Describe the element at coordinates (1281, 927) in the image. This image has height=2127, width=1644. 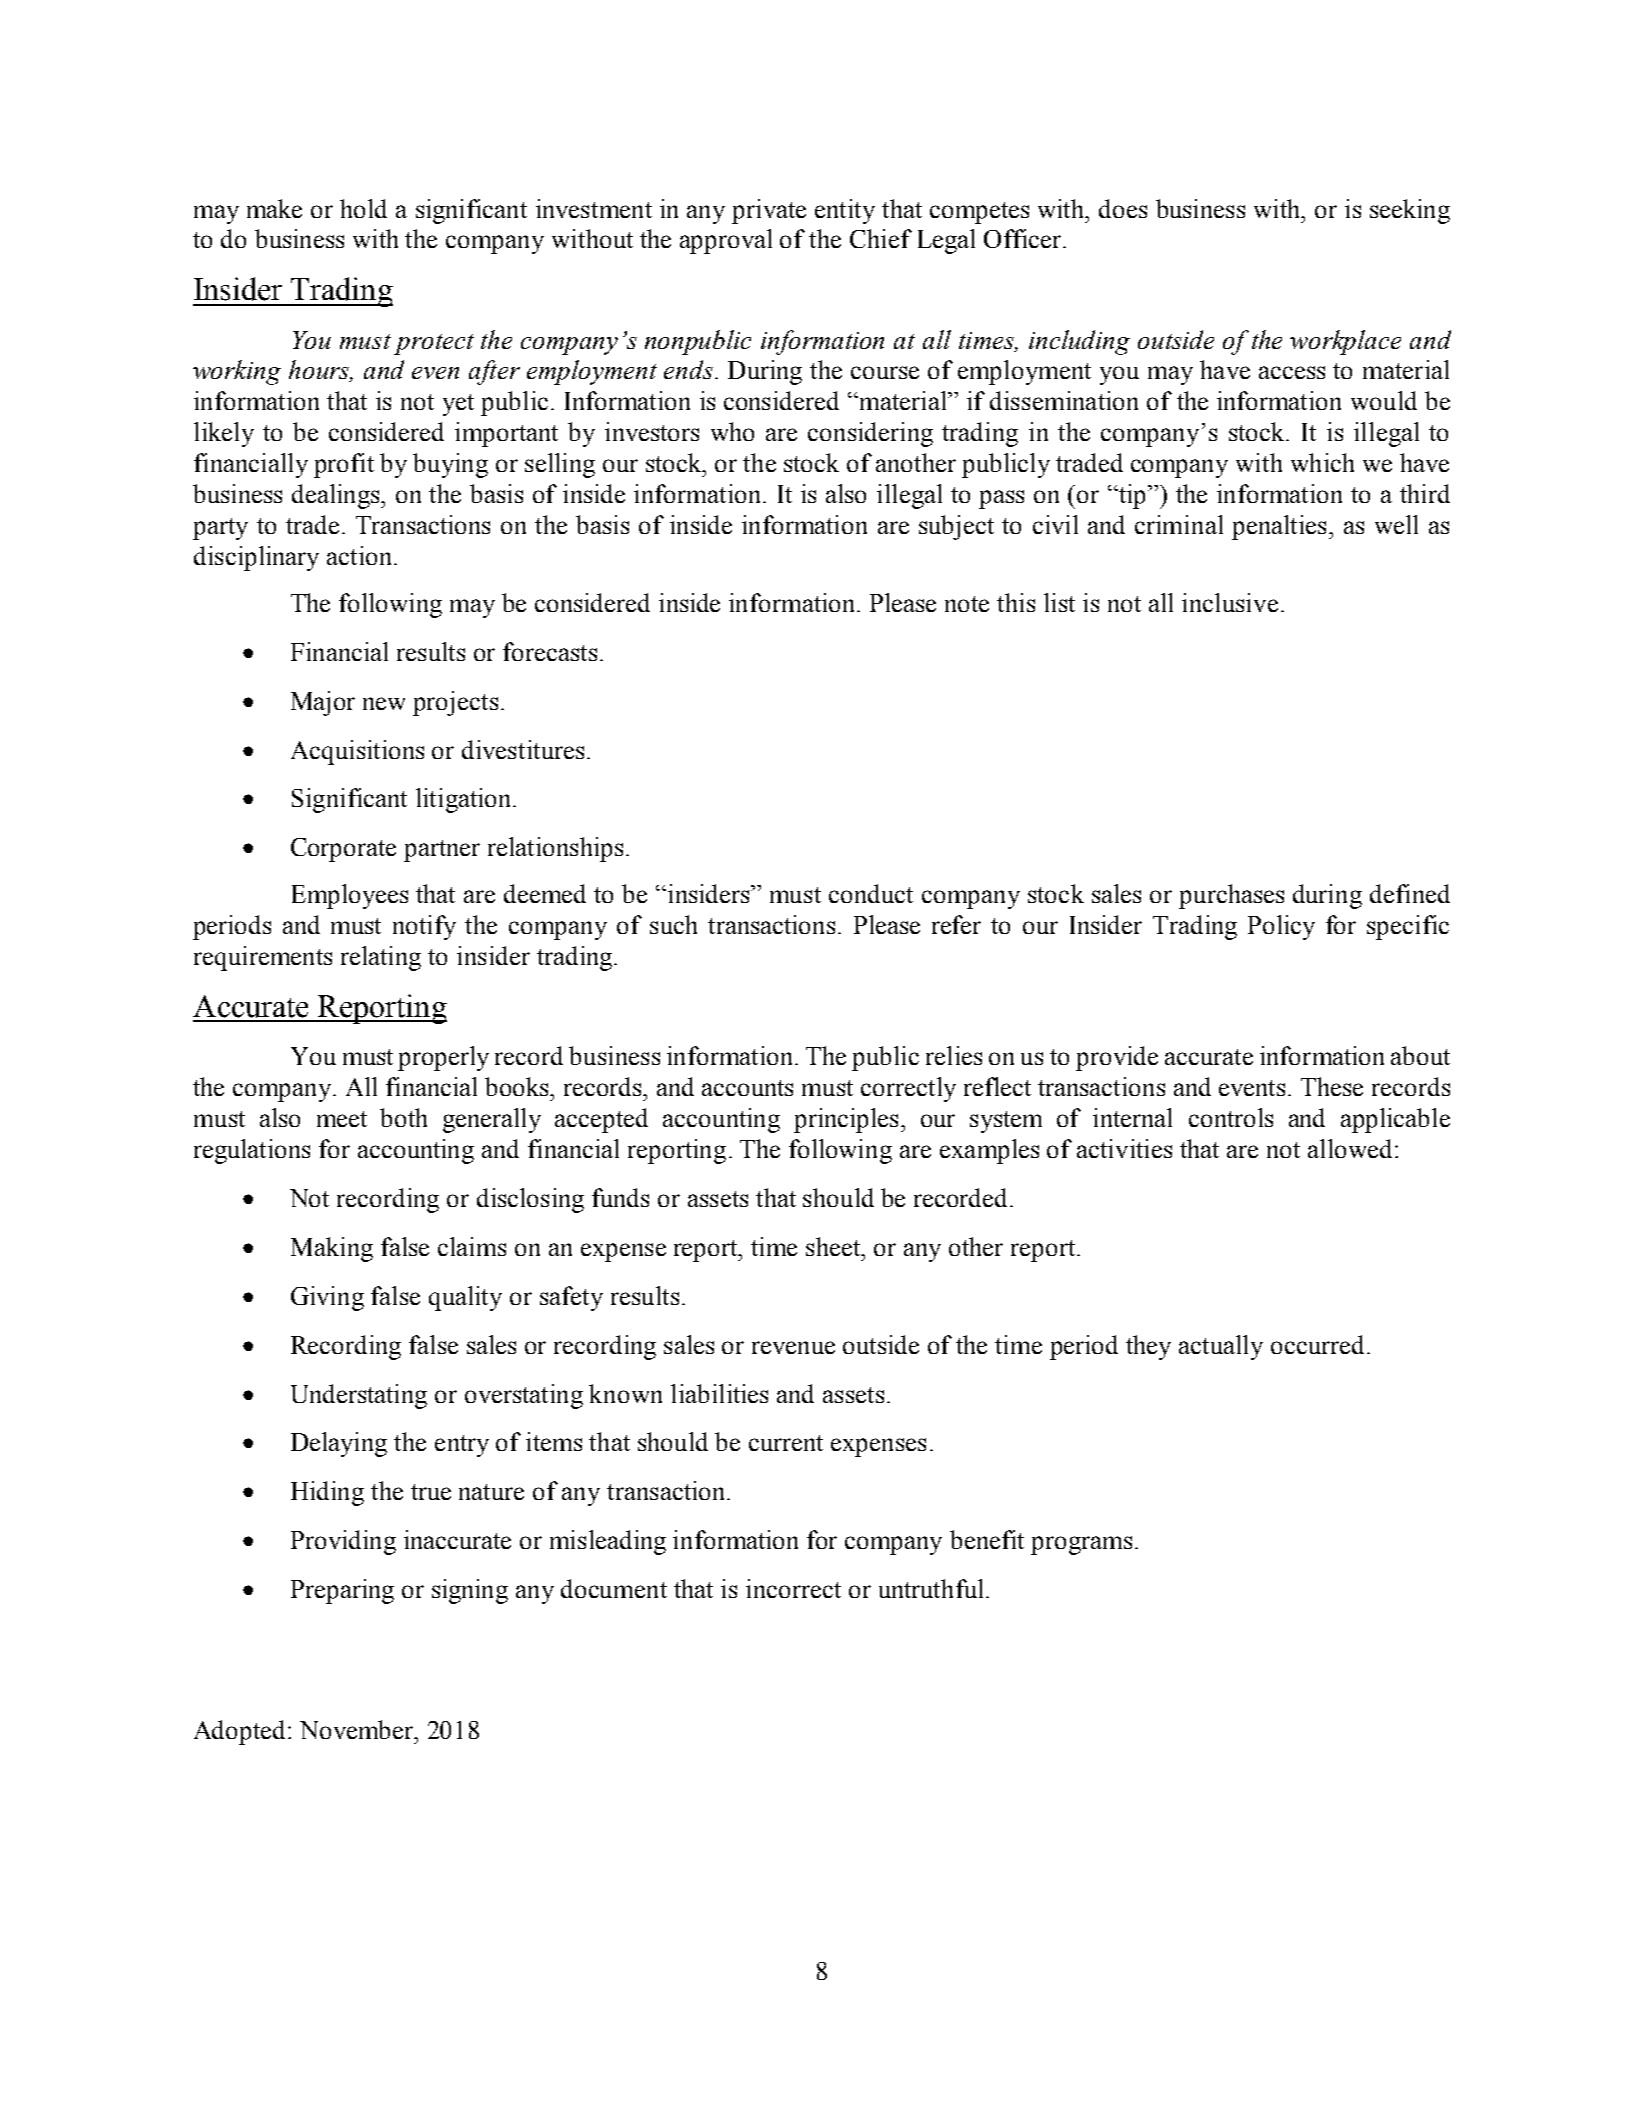
I see `Policy` at that location.
